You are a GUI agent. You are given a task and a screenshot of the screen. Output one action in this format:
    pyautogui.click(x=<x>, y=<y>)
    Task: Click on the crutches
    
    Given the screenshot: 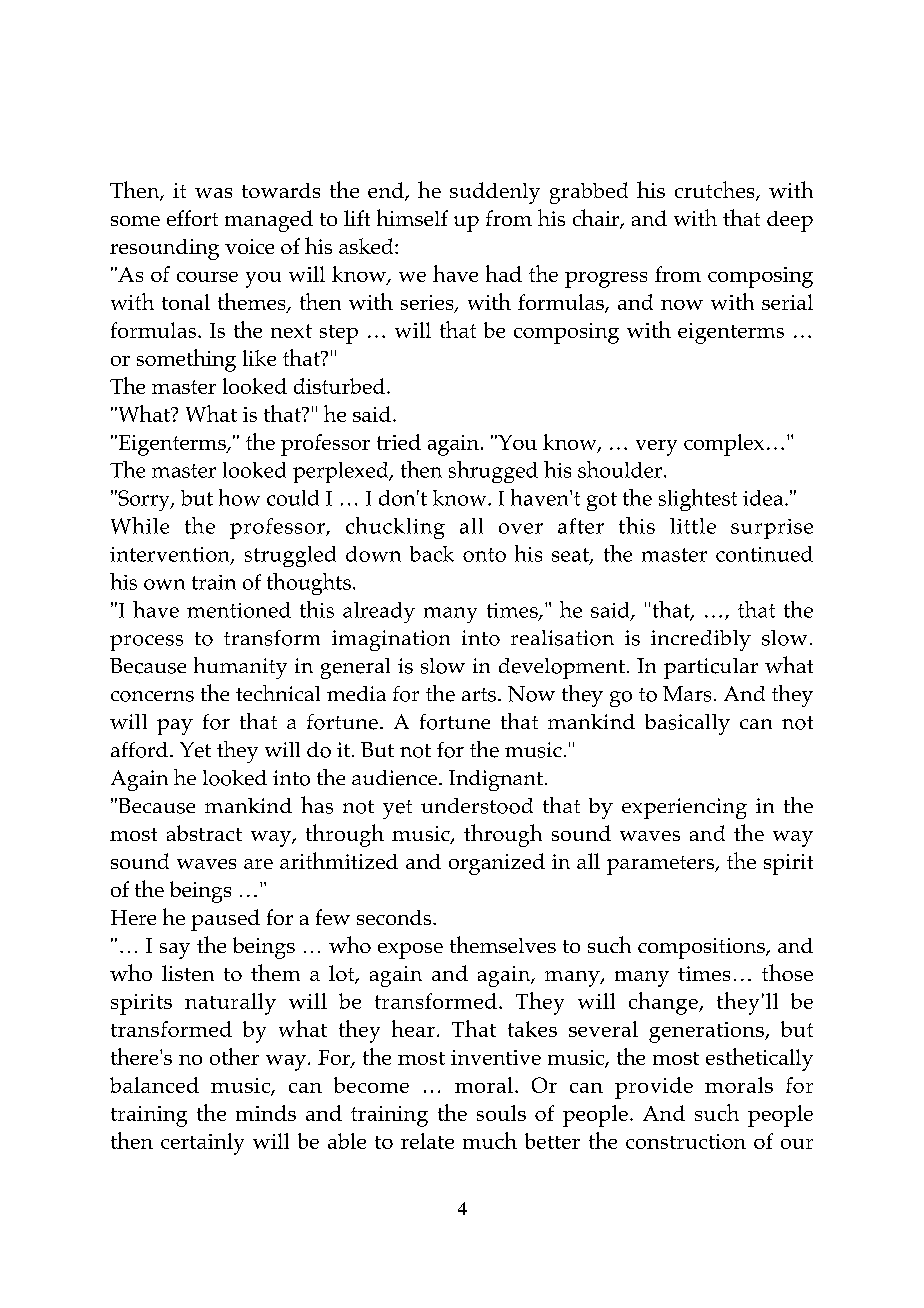 What is the action you would take?
    pyautogui.click(x=716, y=191)
